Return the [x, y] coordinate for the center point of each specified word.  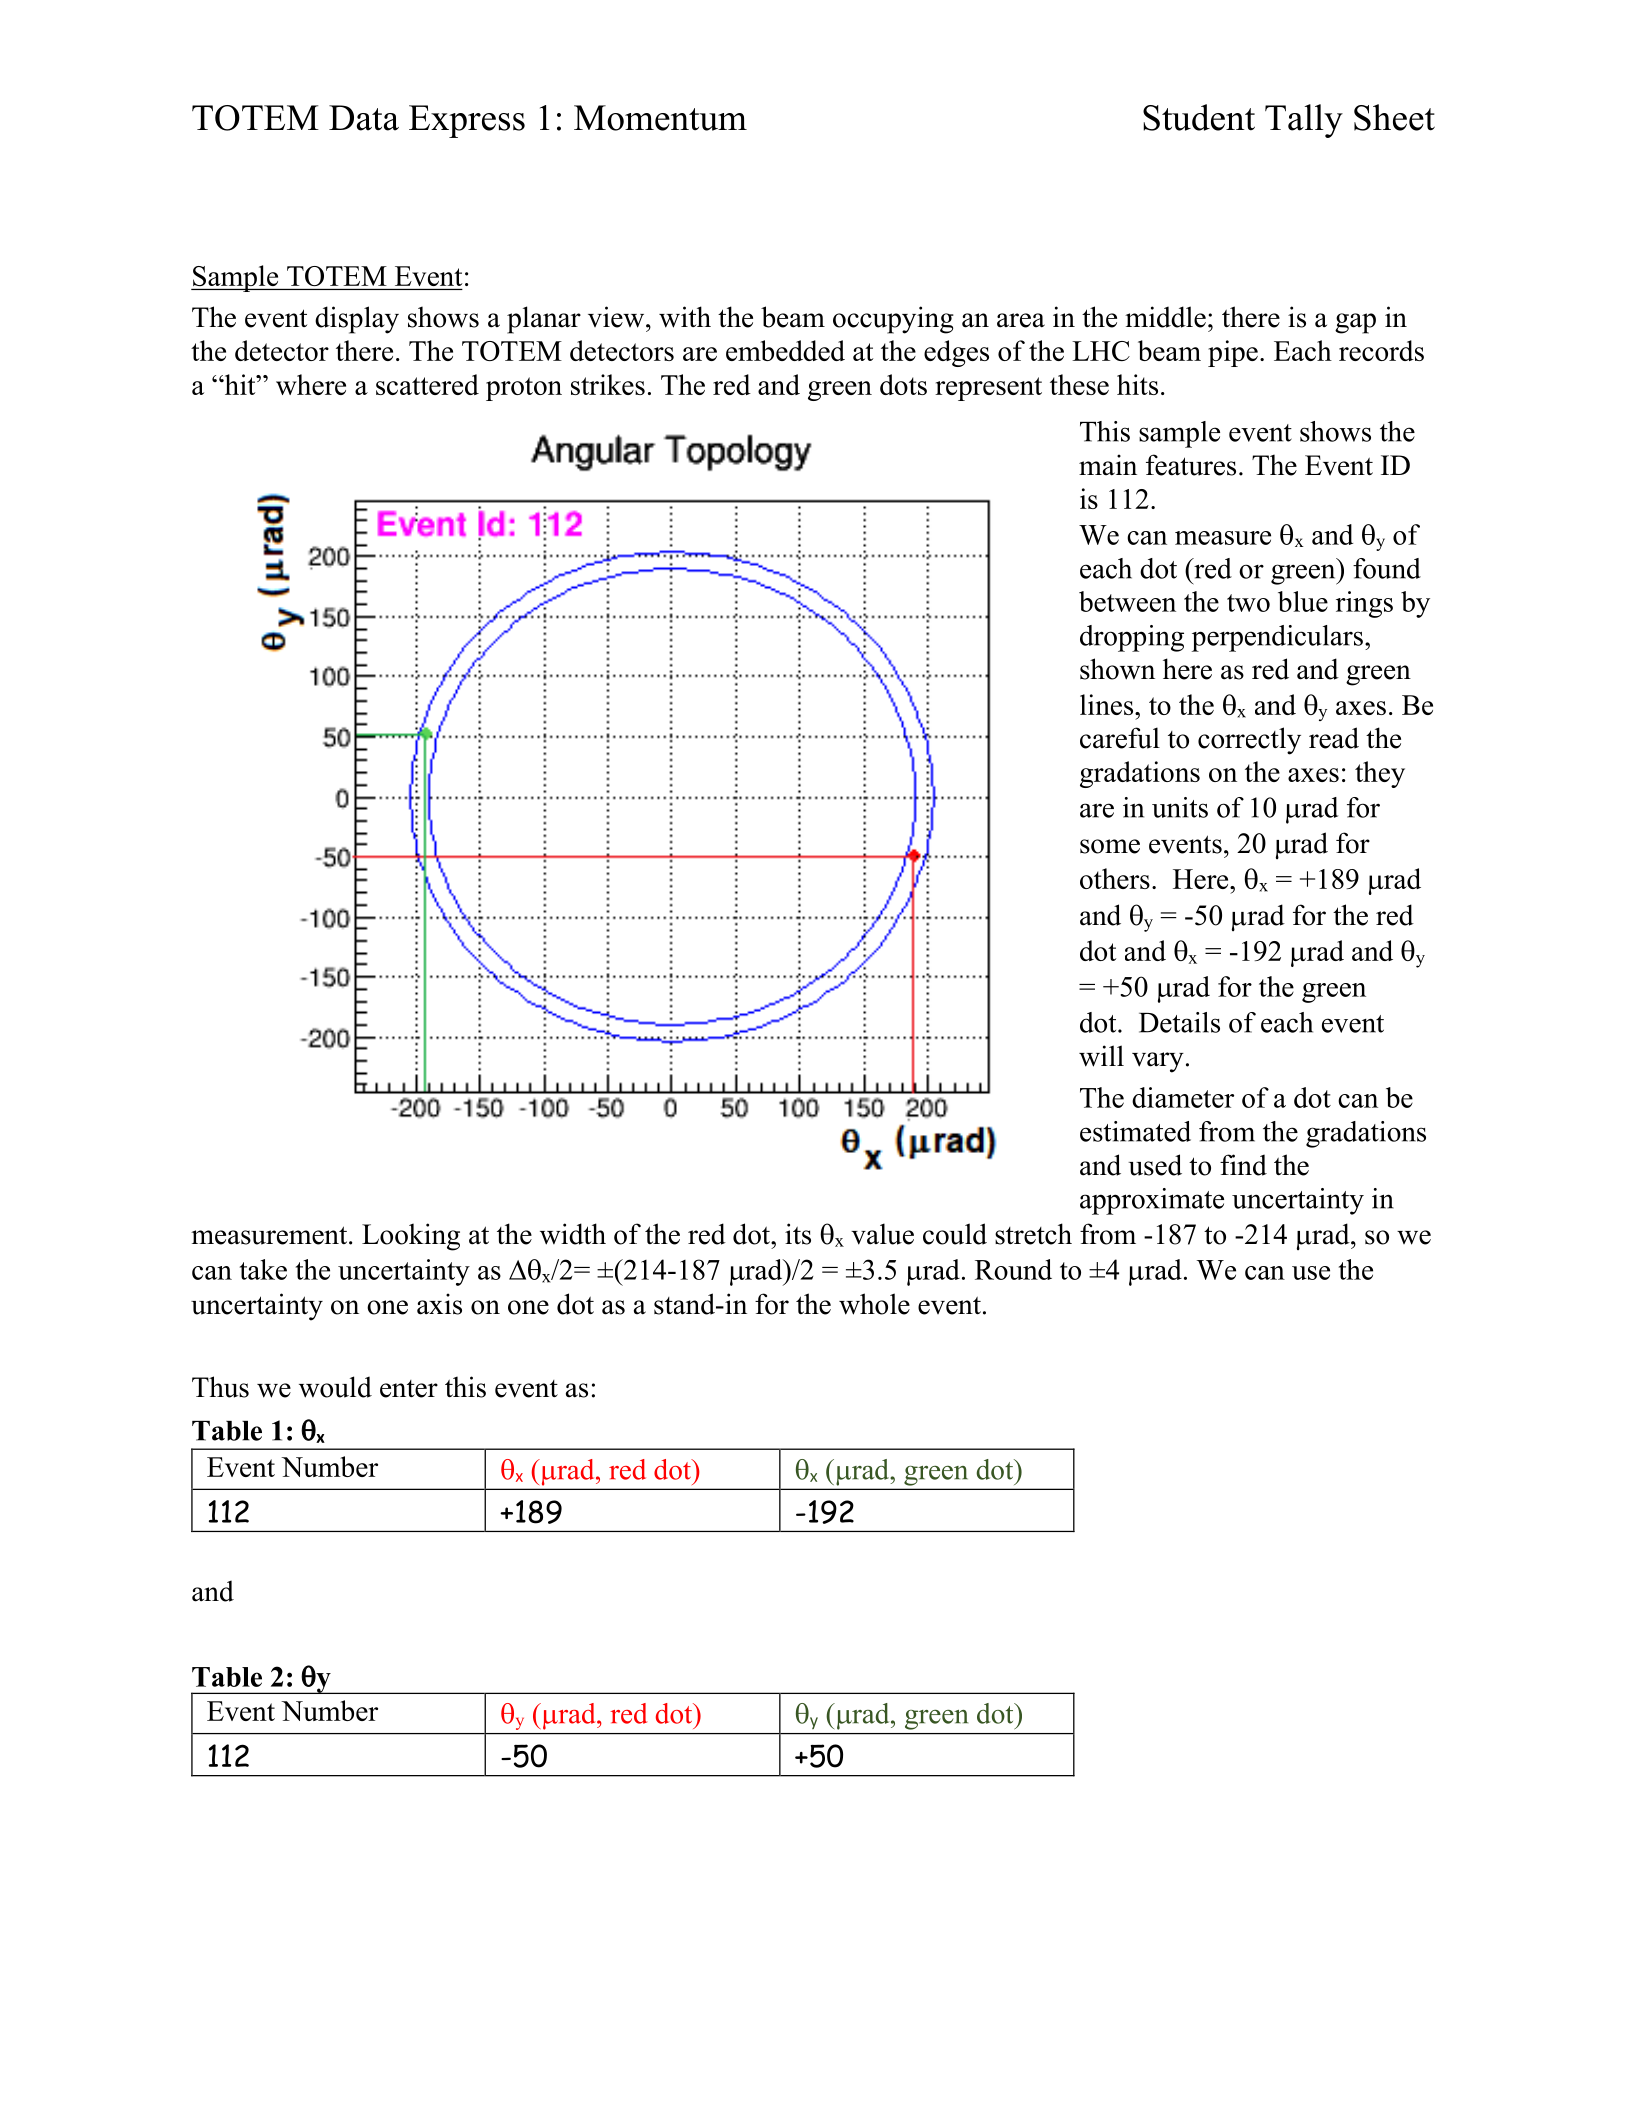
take [263, 1269]
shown [1117, 669]
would [335, 1387]
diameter [1183, 1097]
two [1248, 603]
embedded [785, 350]
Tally [1304, 121]
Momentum [660, 118]
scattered [427, 384]
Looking [411, 1237]
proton [524, 389]
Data [364, 118]
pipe [1233, 353]
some [1110, 846]
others [1115, 878]
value [882, 1234]
